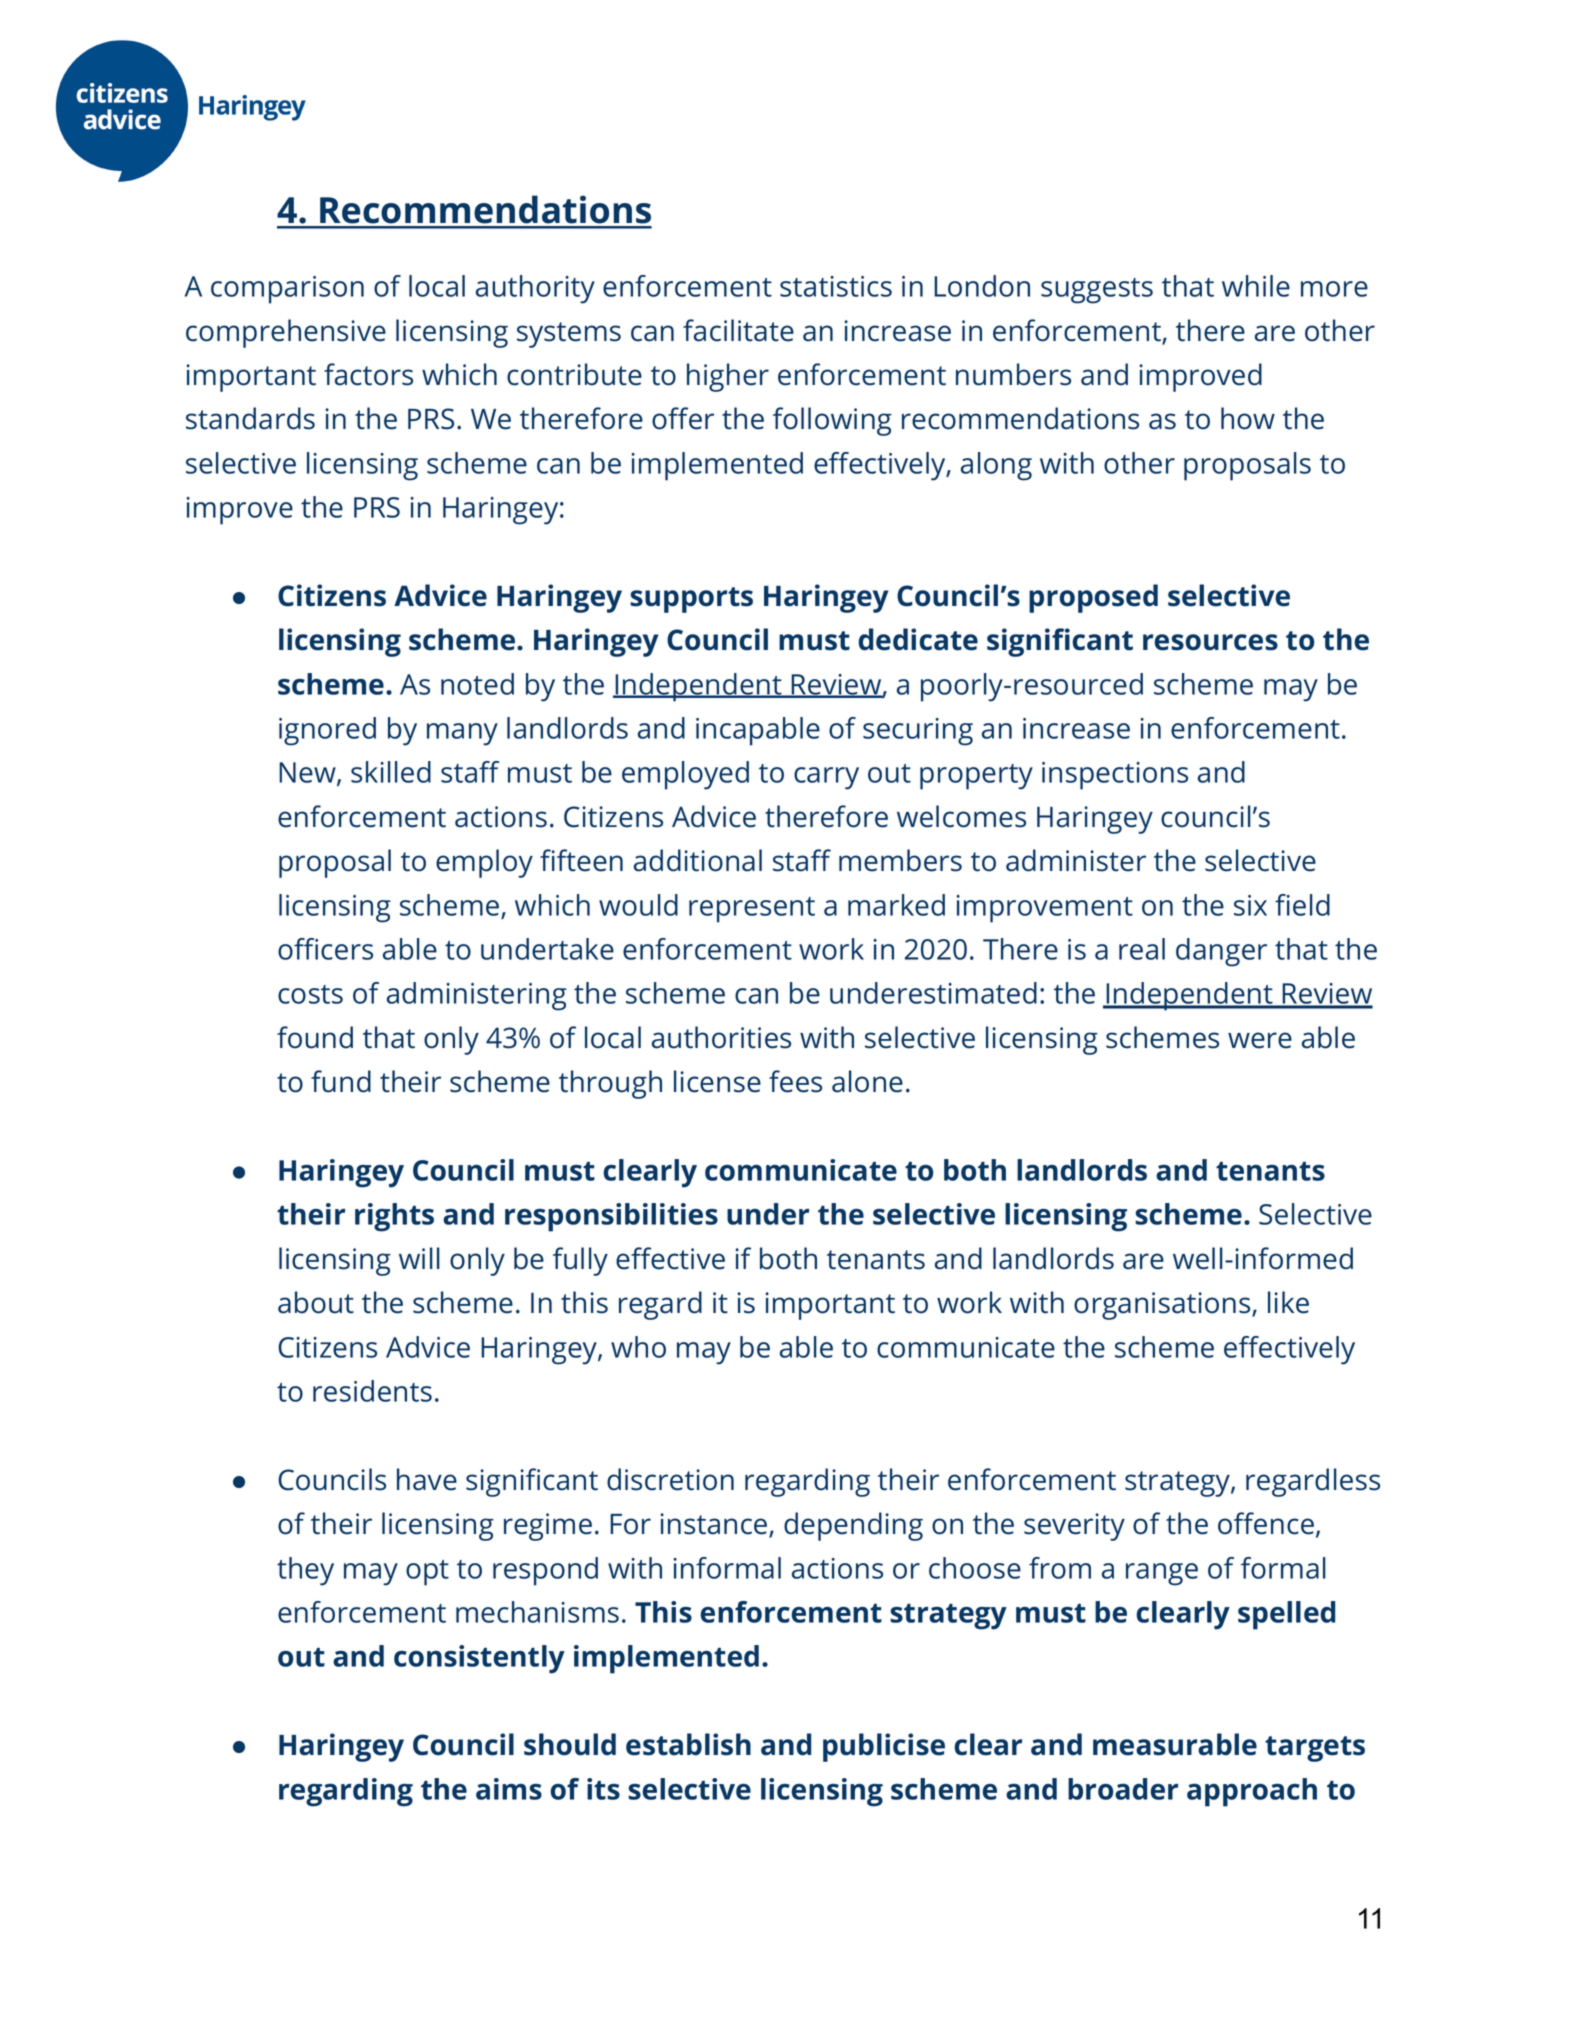 The height and width of the image is (2032, 1570). Describe the element at coordinates (738, 330) in the image. I see `facilitate` at that location.
